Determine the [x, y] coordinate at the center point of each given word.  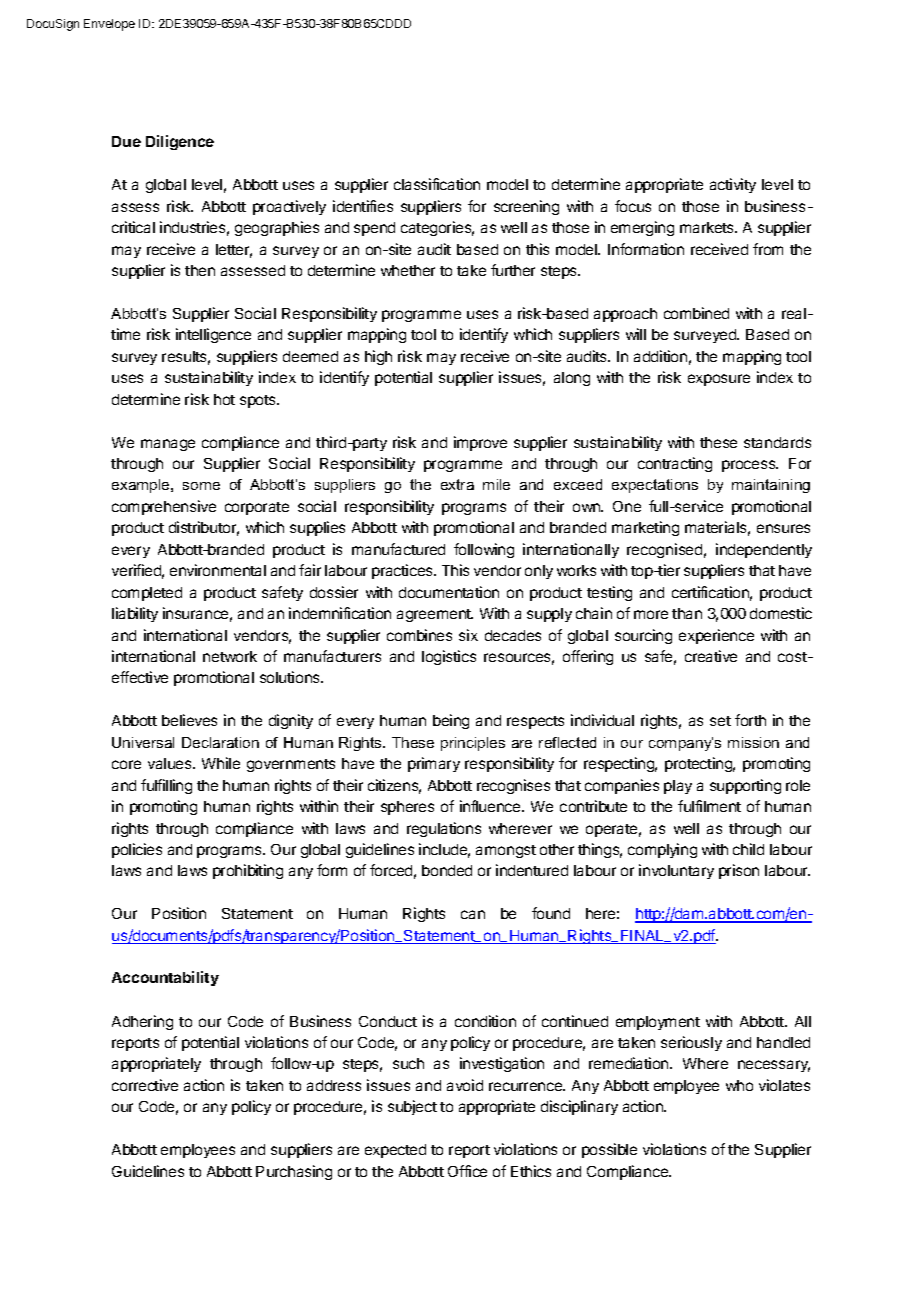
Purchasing [294, 1172]
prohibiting [248, 871]
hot [224, 399]
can [473, 914]
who [739, 1085]
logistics [449, 657]
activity [733, 185]
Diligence [180, 142]
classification [437, 184]
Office [467, 1171]
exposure [719, 380]
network [230, 656]
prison [739, 871]
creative [711, 656]
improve [480, 443]
